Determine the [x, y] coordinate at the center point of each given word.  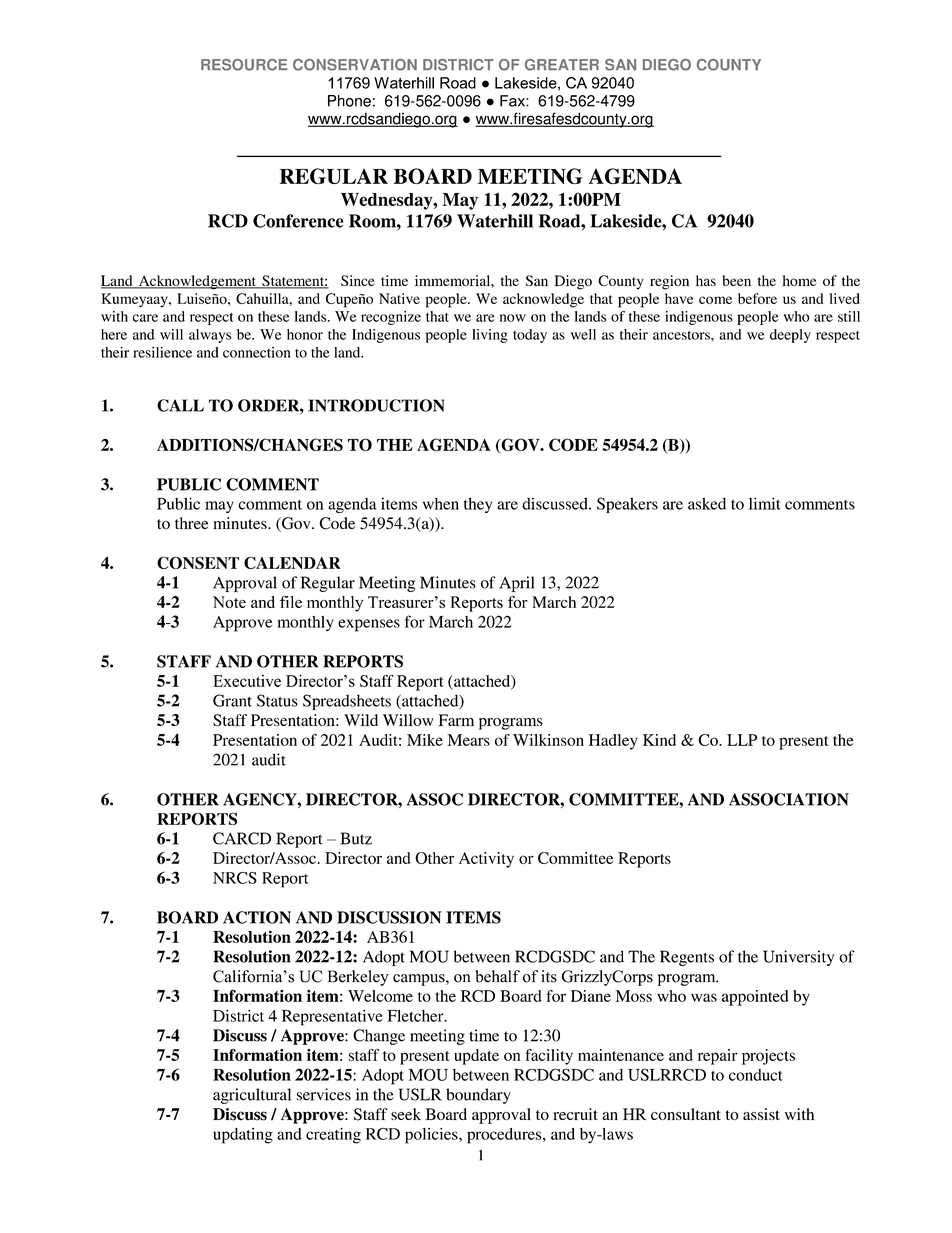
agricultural [252, 1096]
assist [761, 1114]
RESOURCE [244, 65]
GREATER [562, 65]
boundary [478, 1096]
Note [229, 602]
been [736, 280]
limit [765, 503]
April [516, 584]
